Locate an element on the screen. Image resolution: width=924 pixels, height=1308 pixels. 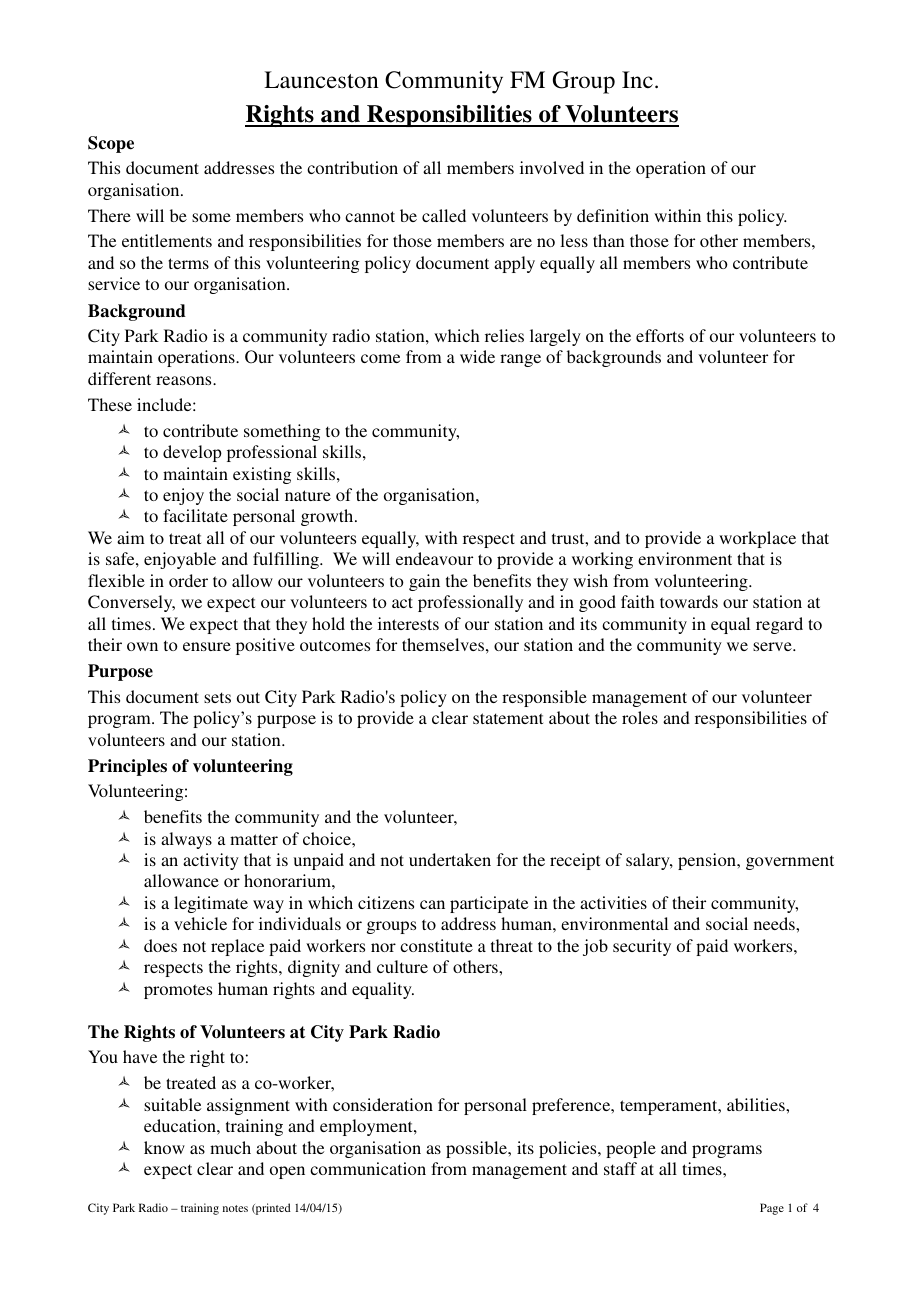
endeavour is located at coordinates (434, 558).
